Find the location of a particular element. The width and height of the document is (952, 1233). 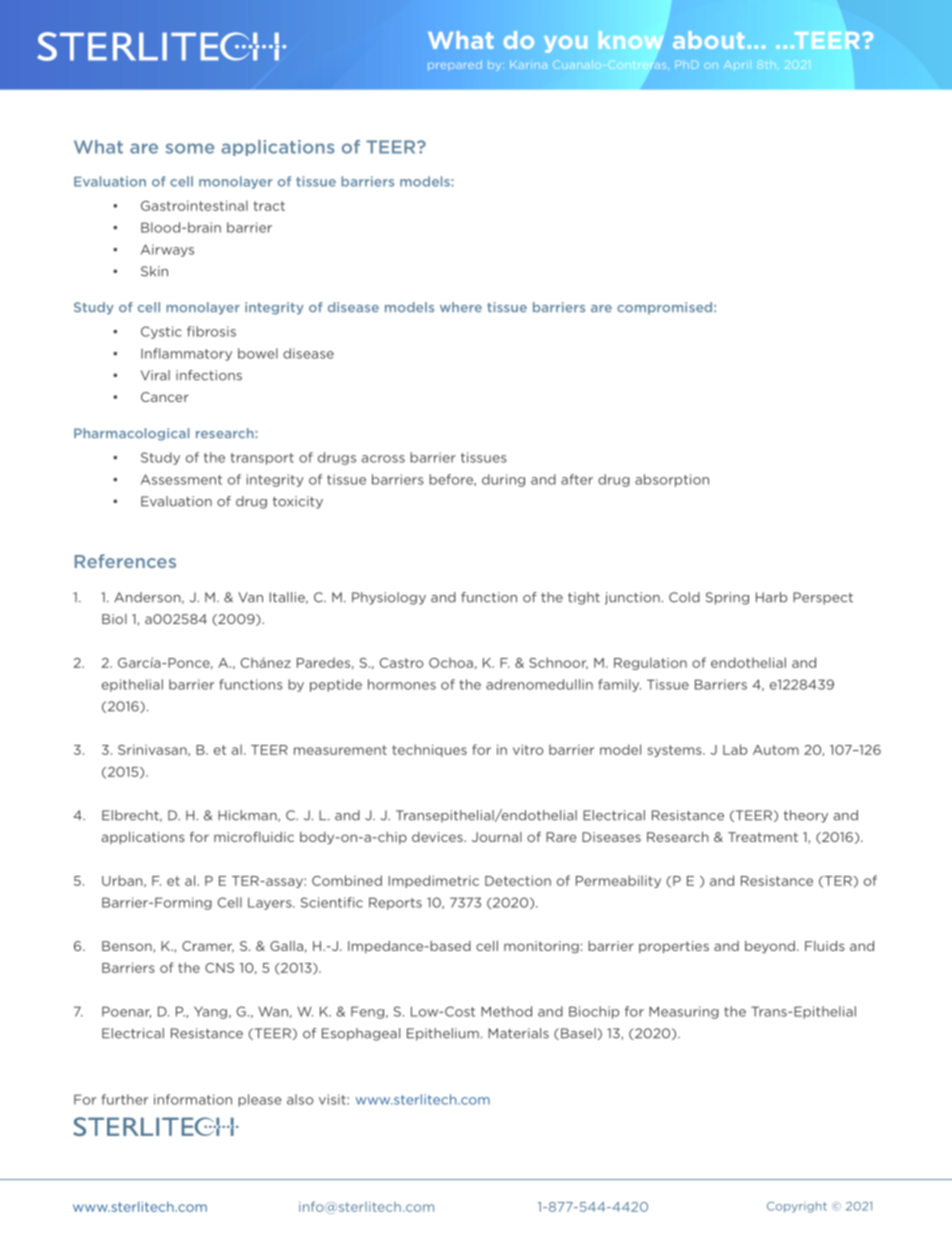

Epithelium is located at coordinates (443, 1034).
